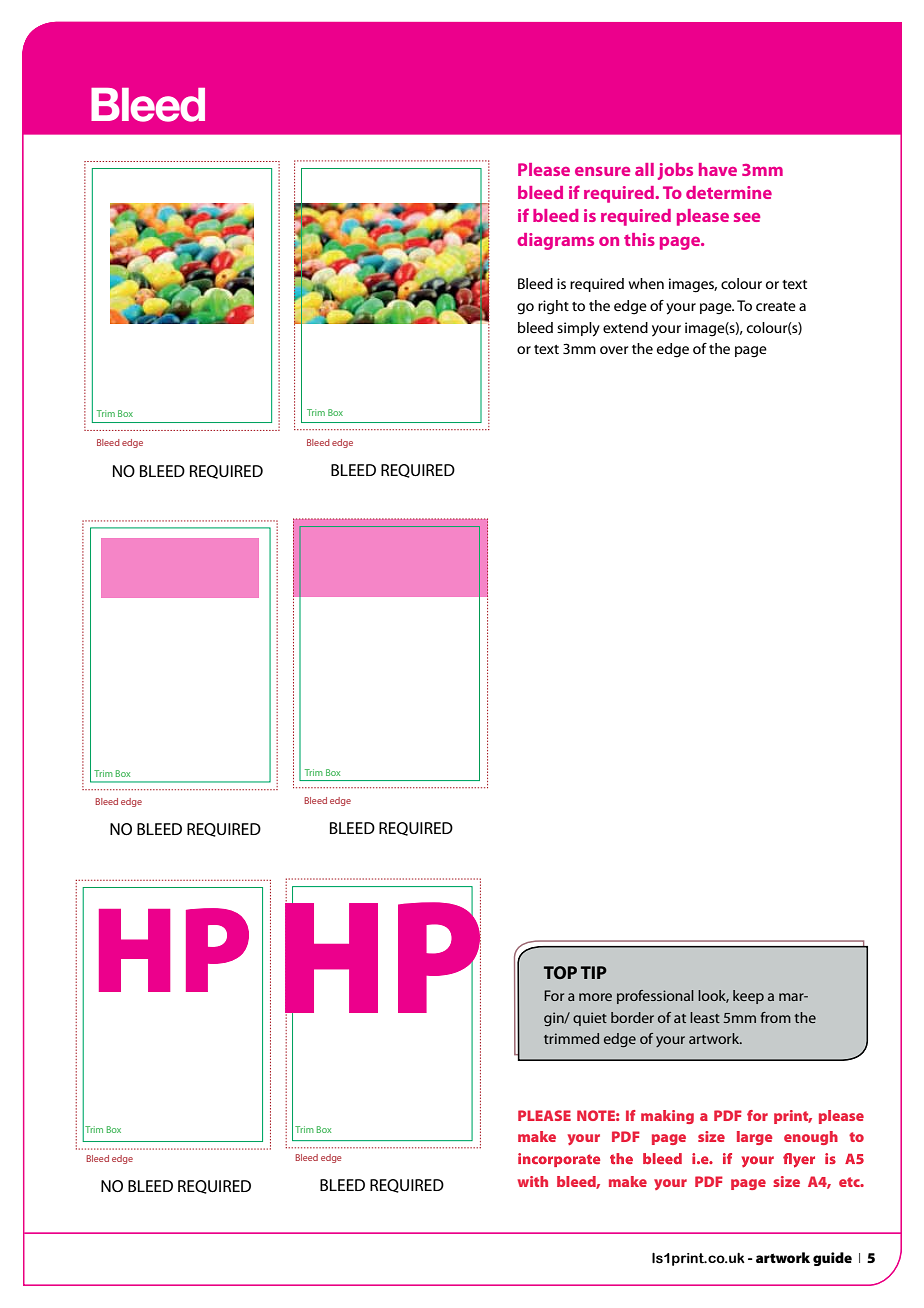  I want to click on over, so click(614, 350).
